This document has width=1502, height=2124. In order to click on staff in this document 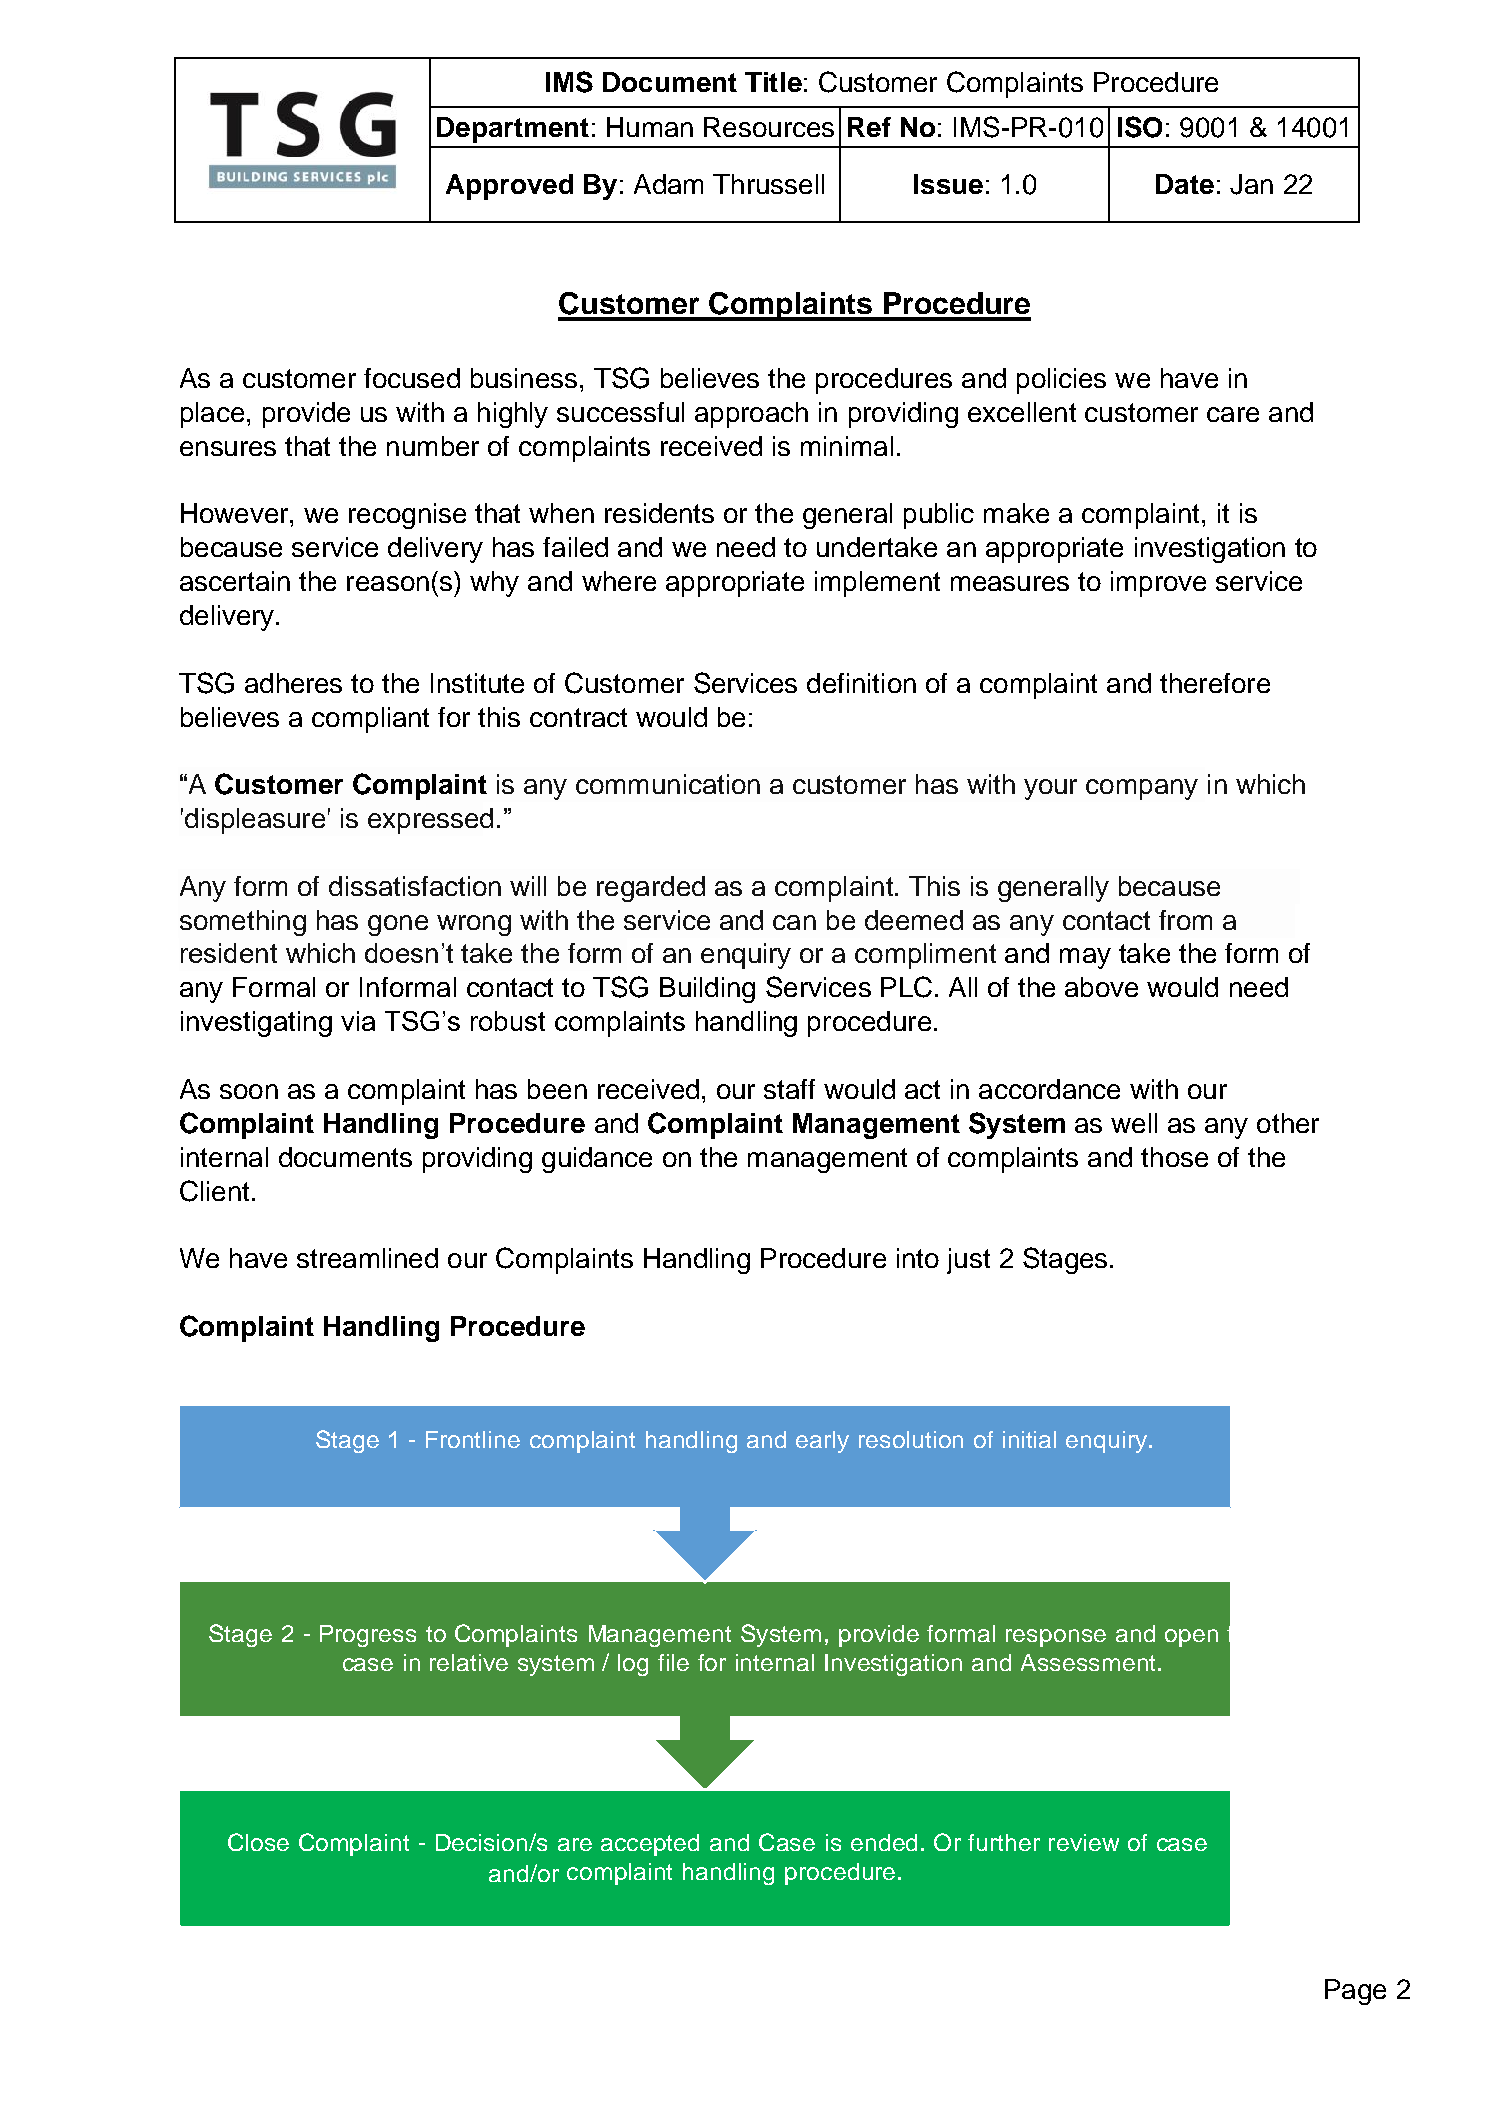, I will do `click(789, 1089)`.
